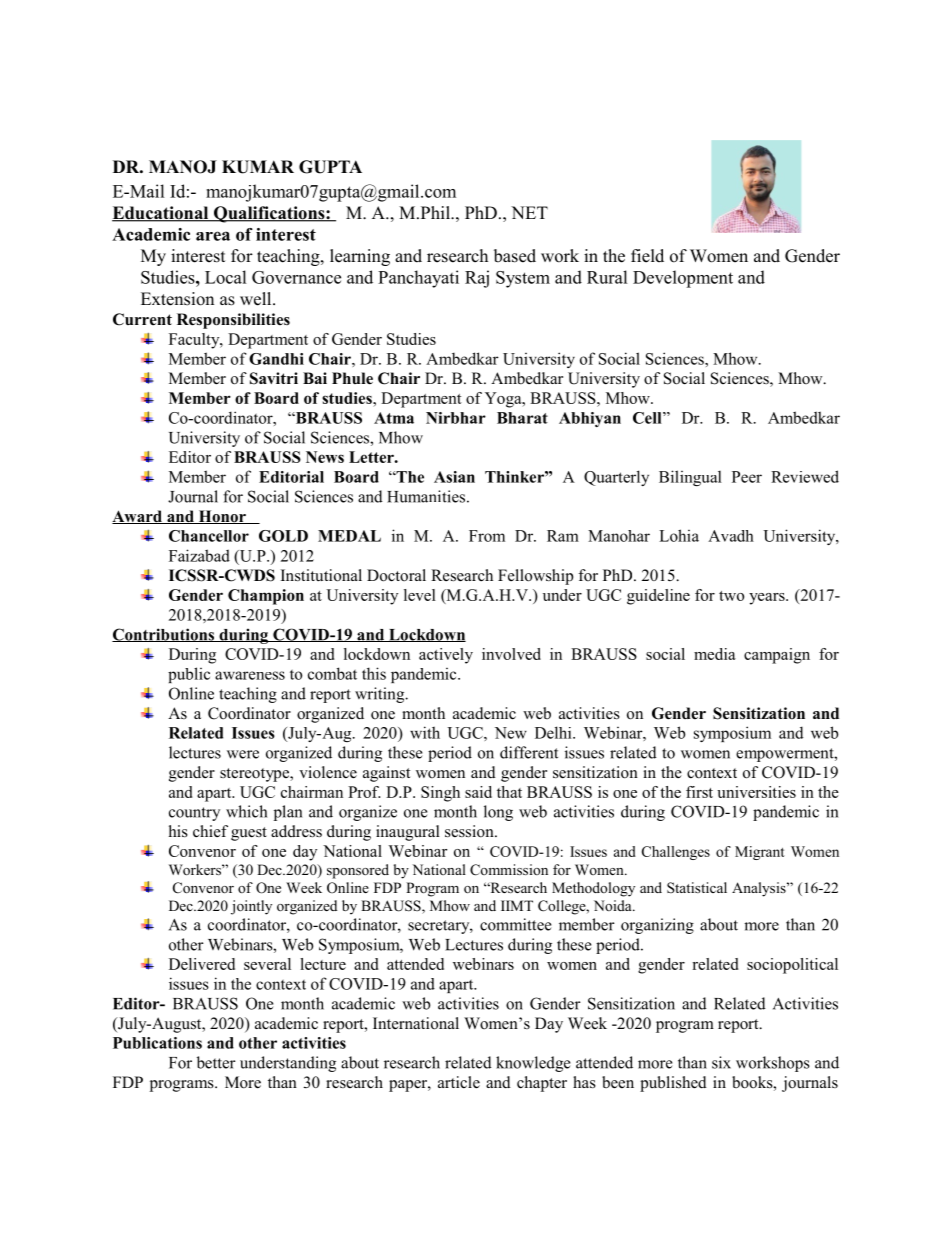 This screenshot has width=952, height=1233. What do you see at coordinates (731, 596) in the screenshot?
I see `two` at bounding box center [731, 596].
